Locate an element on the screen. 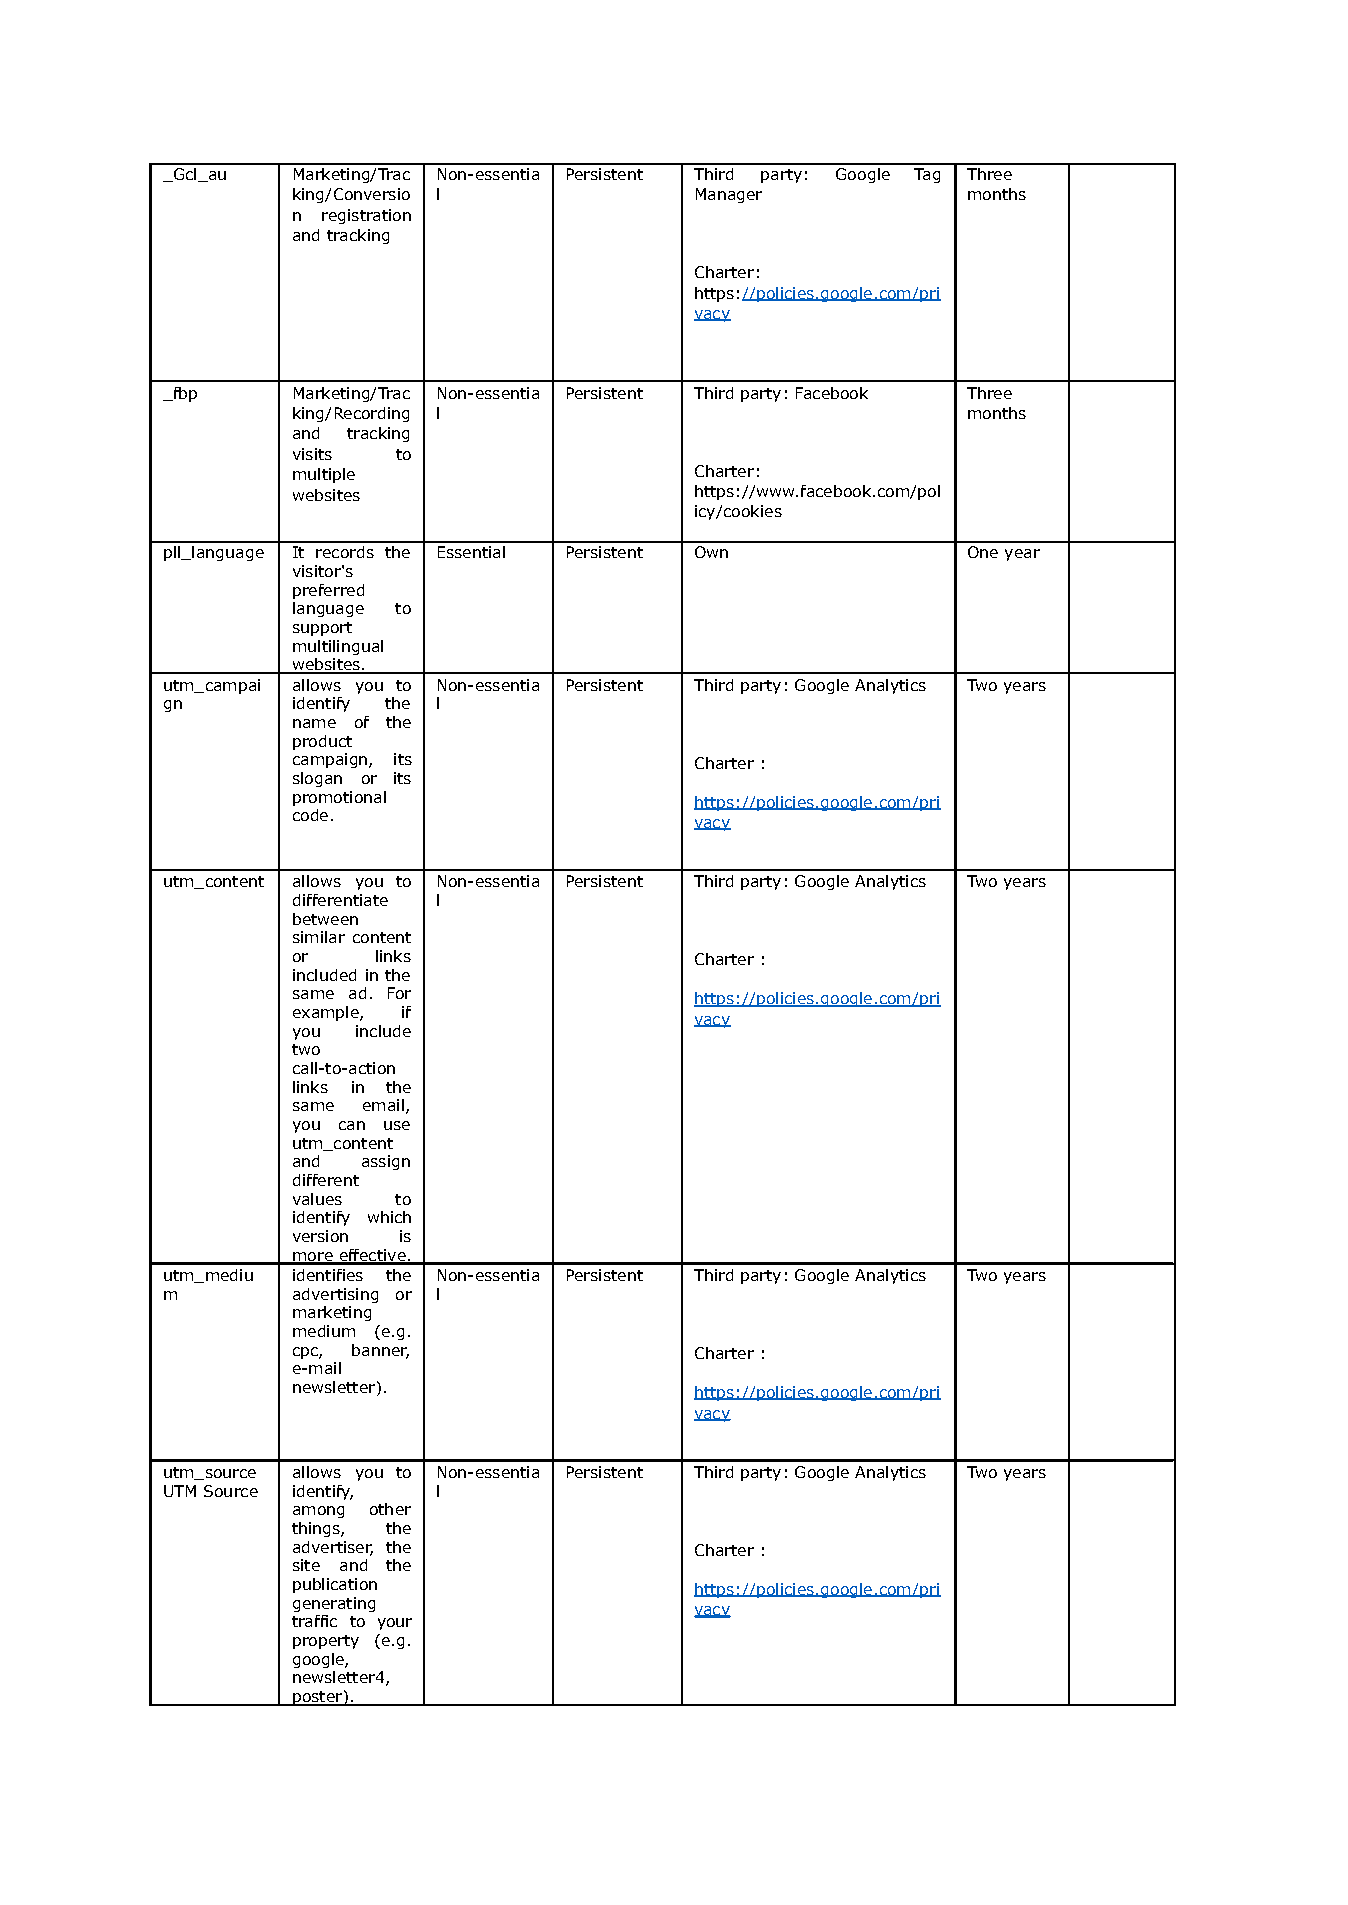  Manager is located at coordinates (729, 195).
